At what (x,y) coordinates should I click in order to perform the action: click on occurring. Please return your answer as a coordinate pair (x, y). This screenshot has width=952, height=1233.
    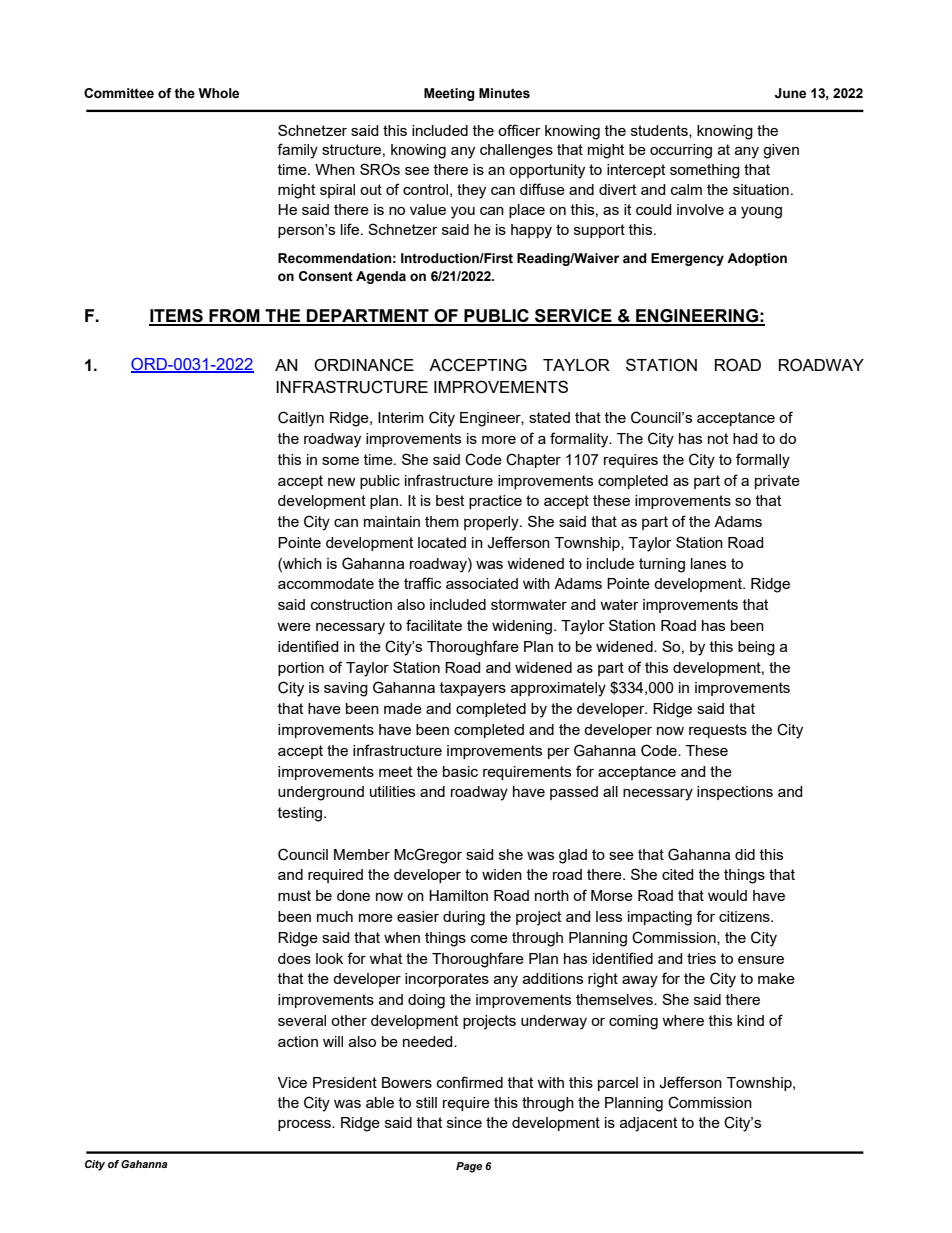
    Looking at the image, I should click on (681, 151).
